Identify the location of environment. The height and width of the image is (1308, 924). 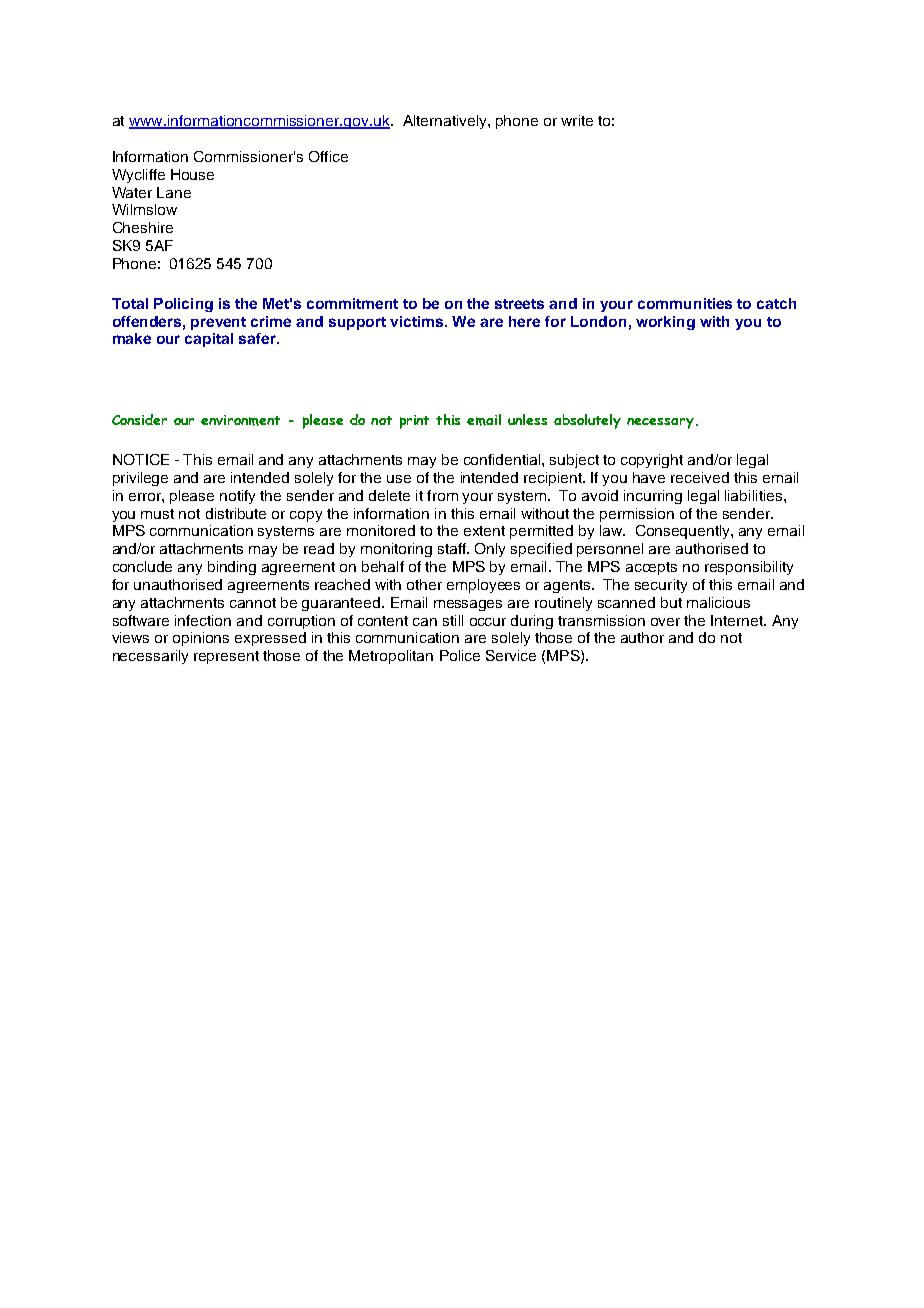
(240, 420).
